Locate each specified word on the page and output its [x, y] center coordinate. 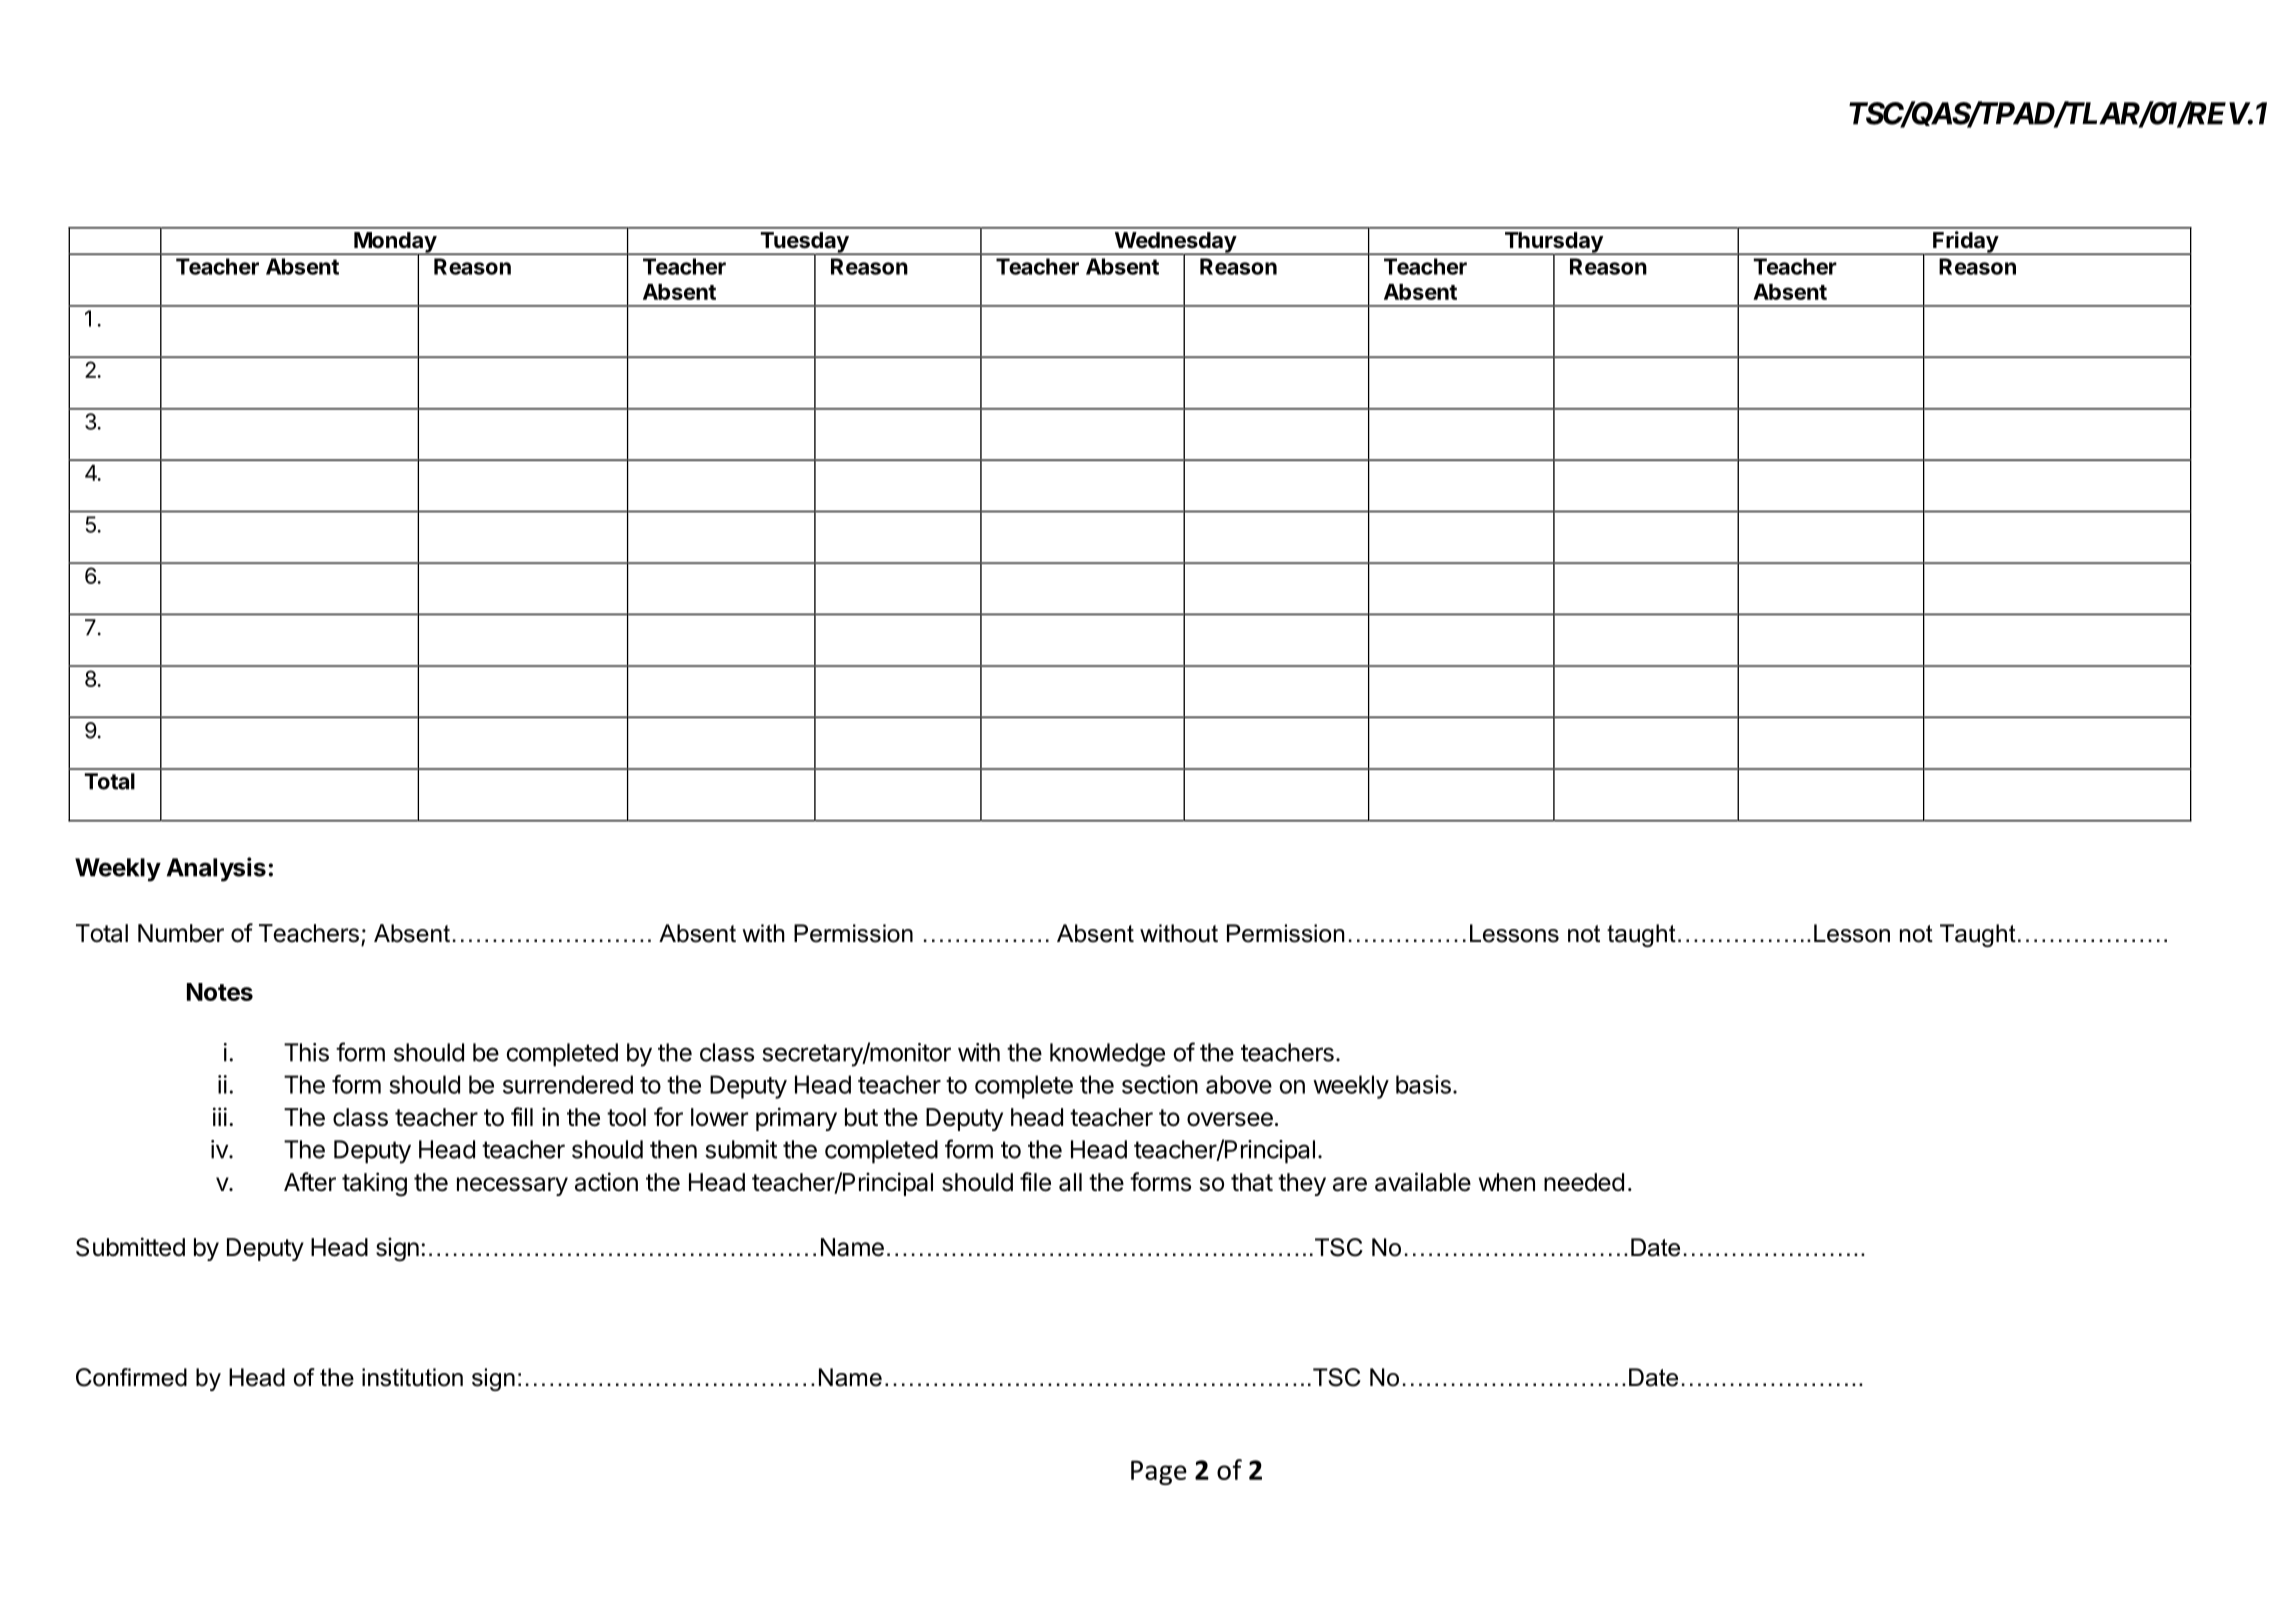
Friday [1965, 243]
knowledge [1107, 1055]
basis [1423, 1084]
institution [412, 1377]
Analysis [216, 869]
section [1160, 1084]
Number [181, 933]
